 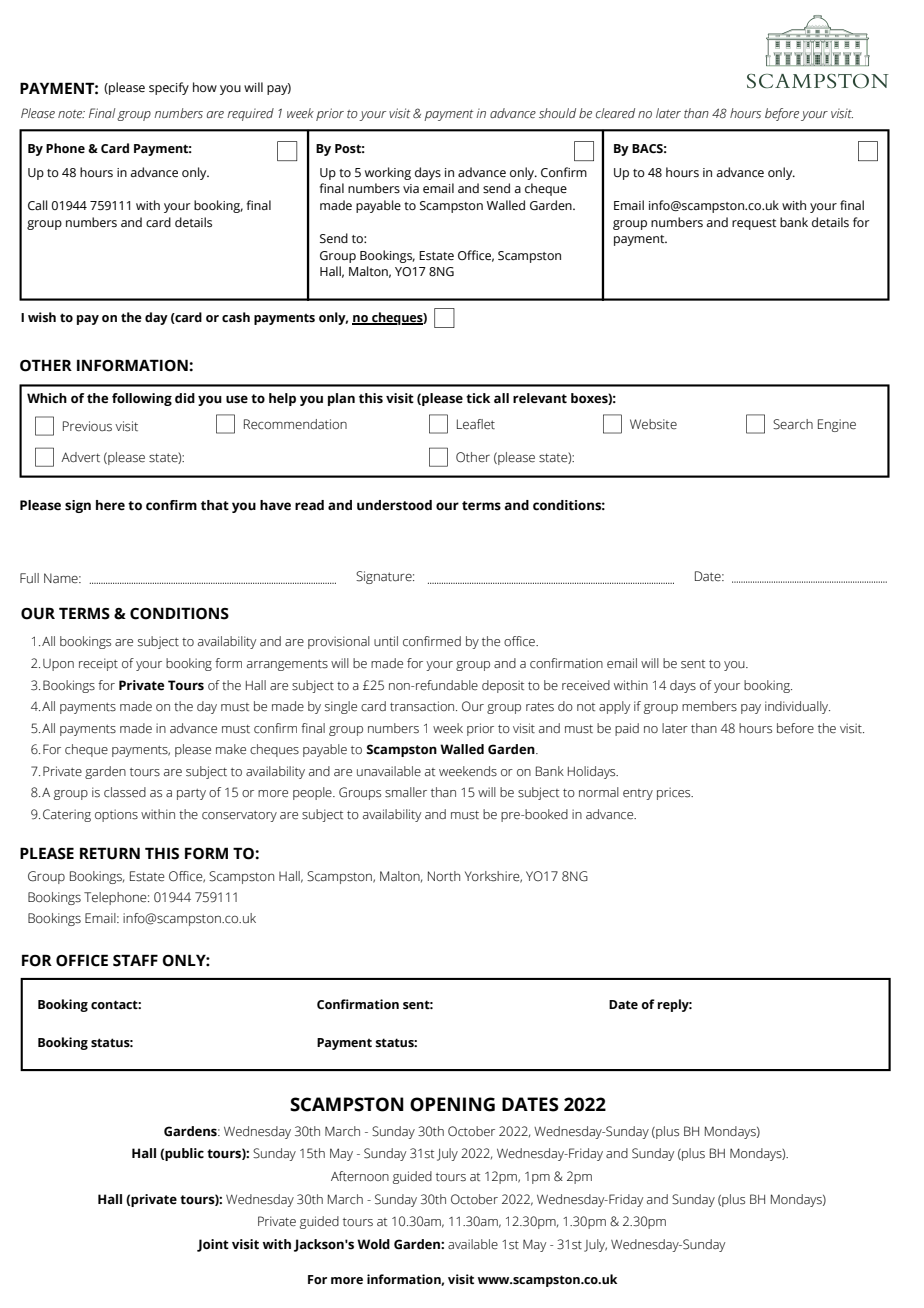 What do you see at coordinates (709, 706) in the screenshot?
I see `members` at bounding box center [709, 706].
